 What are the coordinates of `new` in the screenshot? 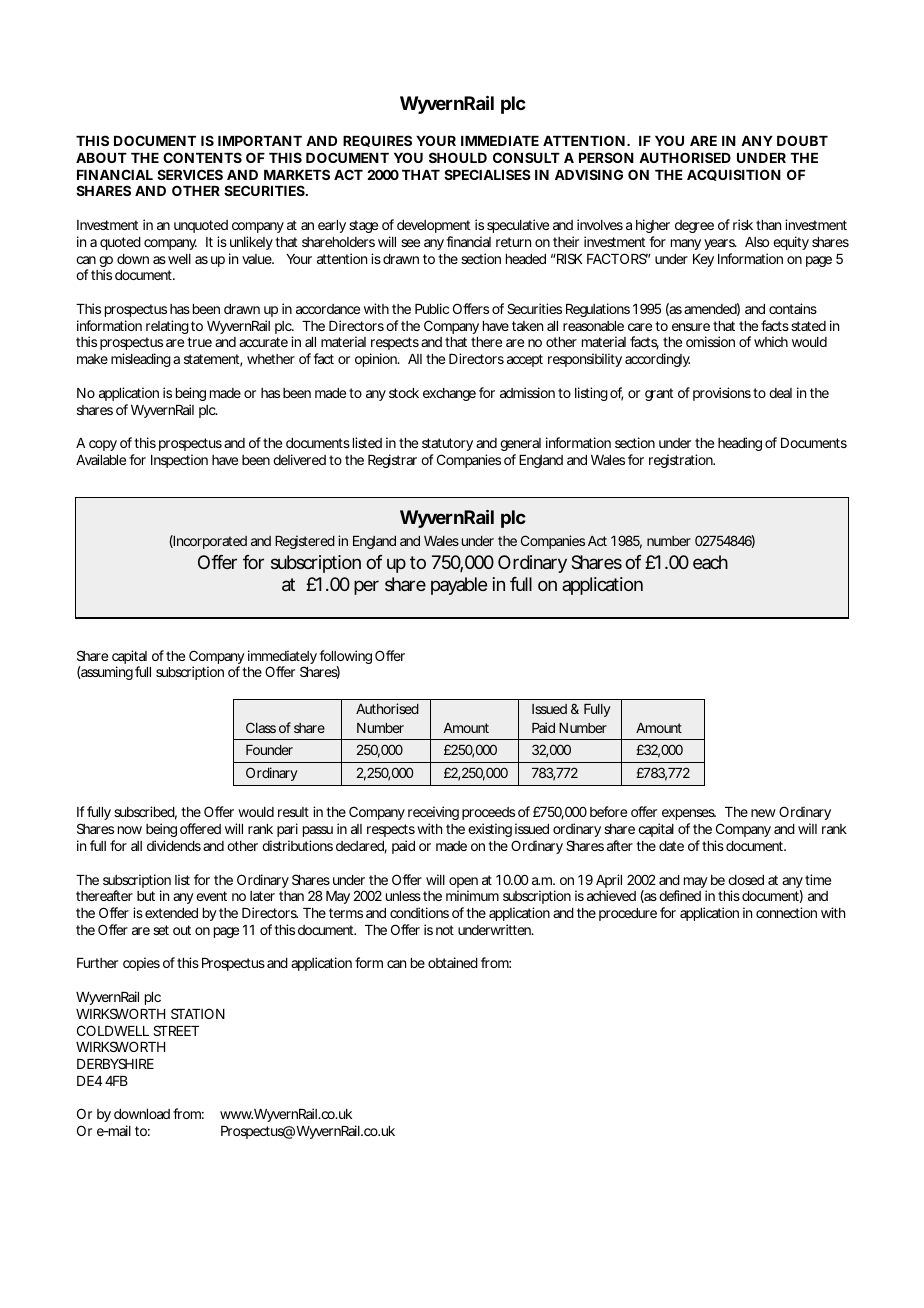 It's located at (763, 813).
